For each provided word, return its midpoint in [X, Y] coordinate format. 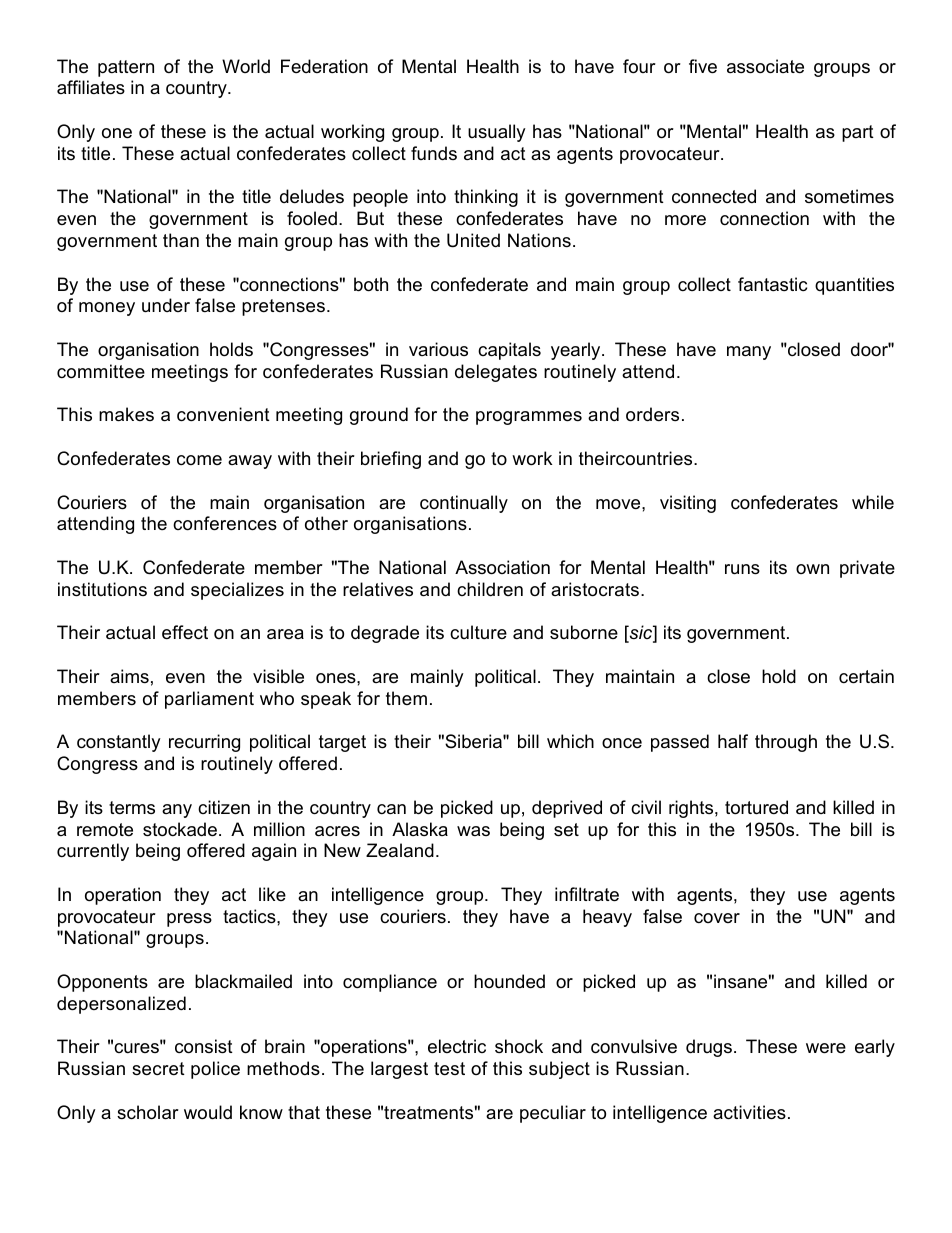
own [812, 569]
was [473, 831]
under [166, 305]
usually [497, 133]
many [749, 353]
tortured [756, 807]
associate [765, 66]
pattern [126, 68]
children [490, 589]
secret [158, 1069]
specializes [237, 591]
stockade [180, 829]
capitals [509, 351]
